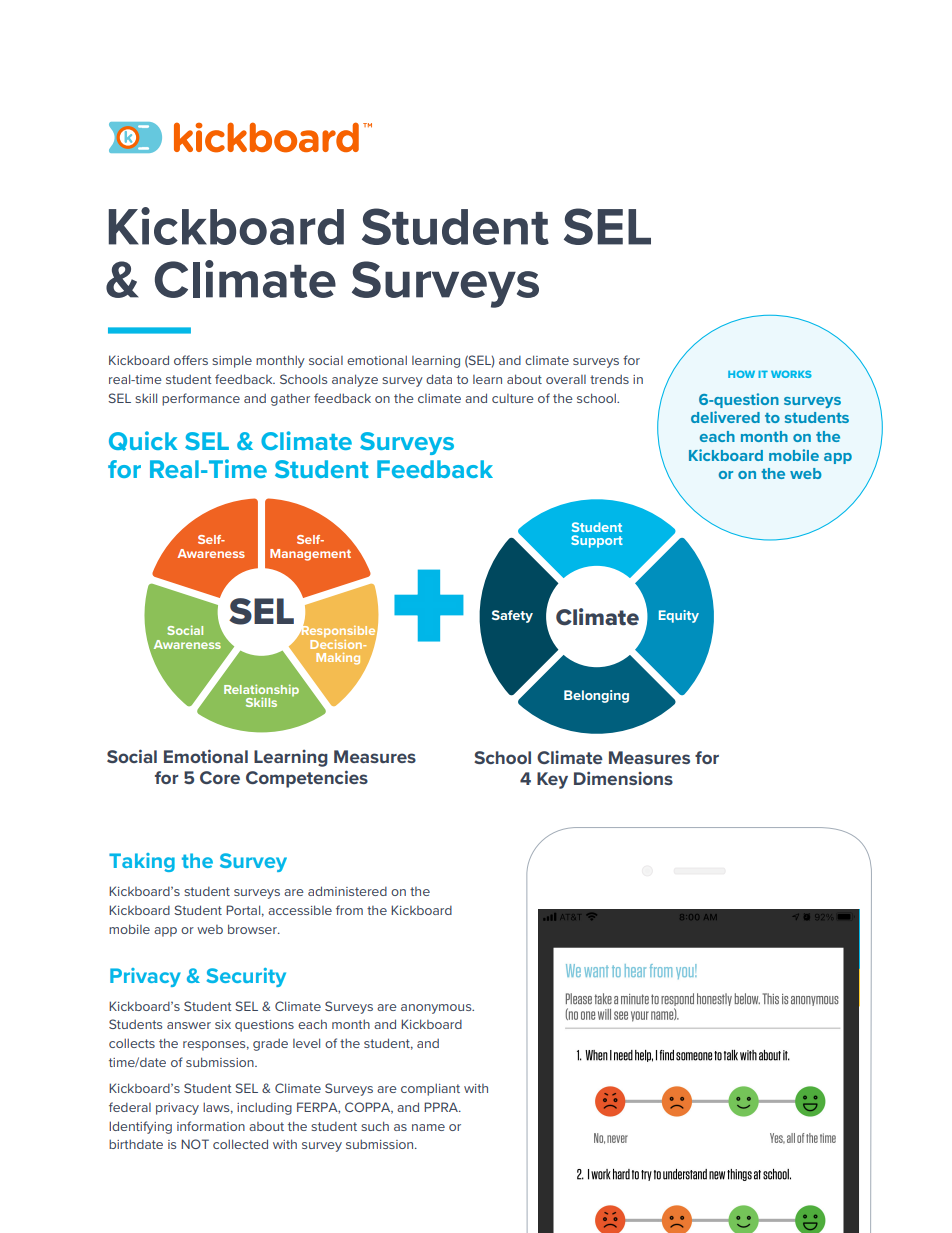 This document has width=952, height=1233. I want to click on Core, so click(220, 777).
